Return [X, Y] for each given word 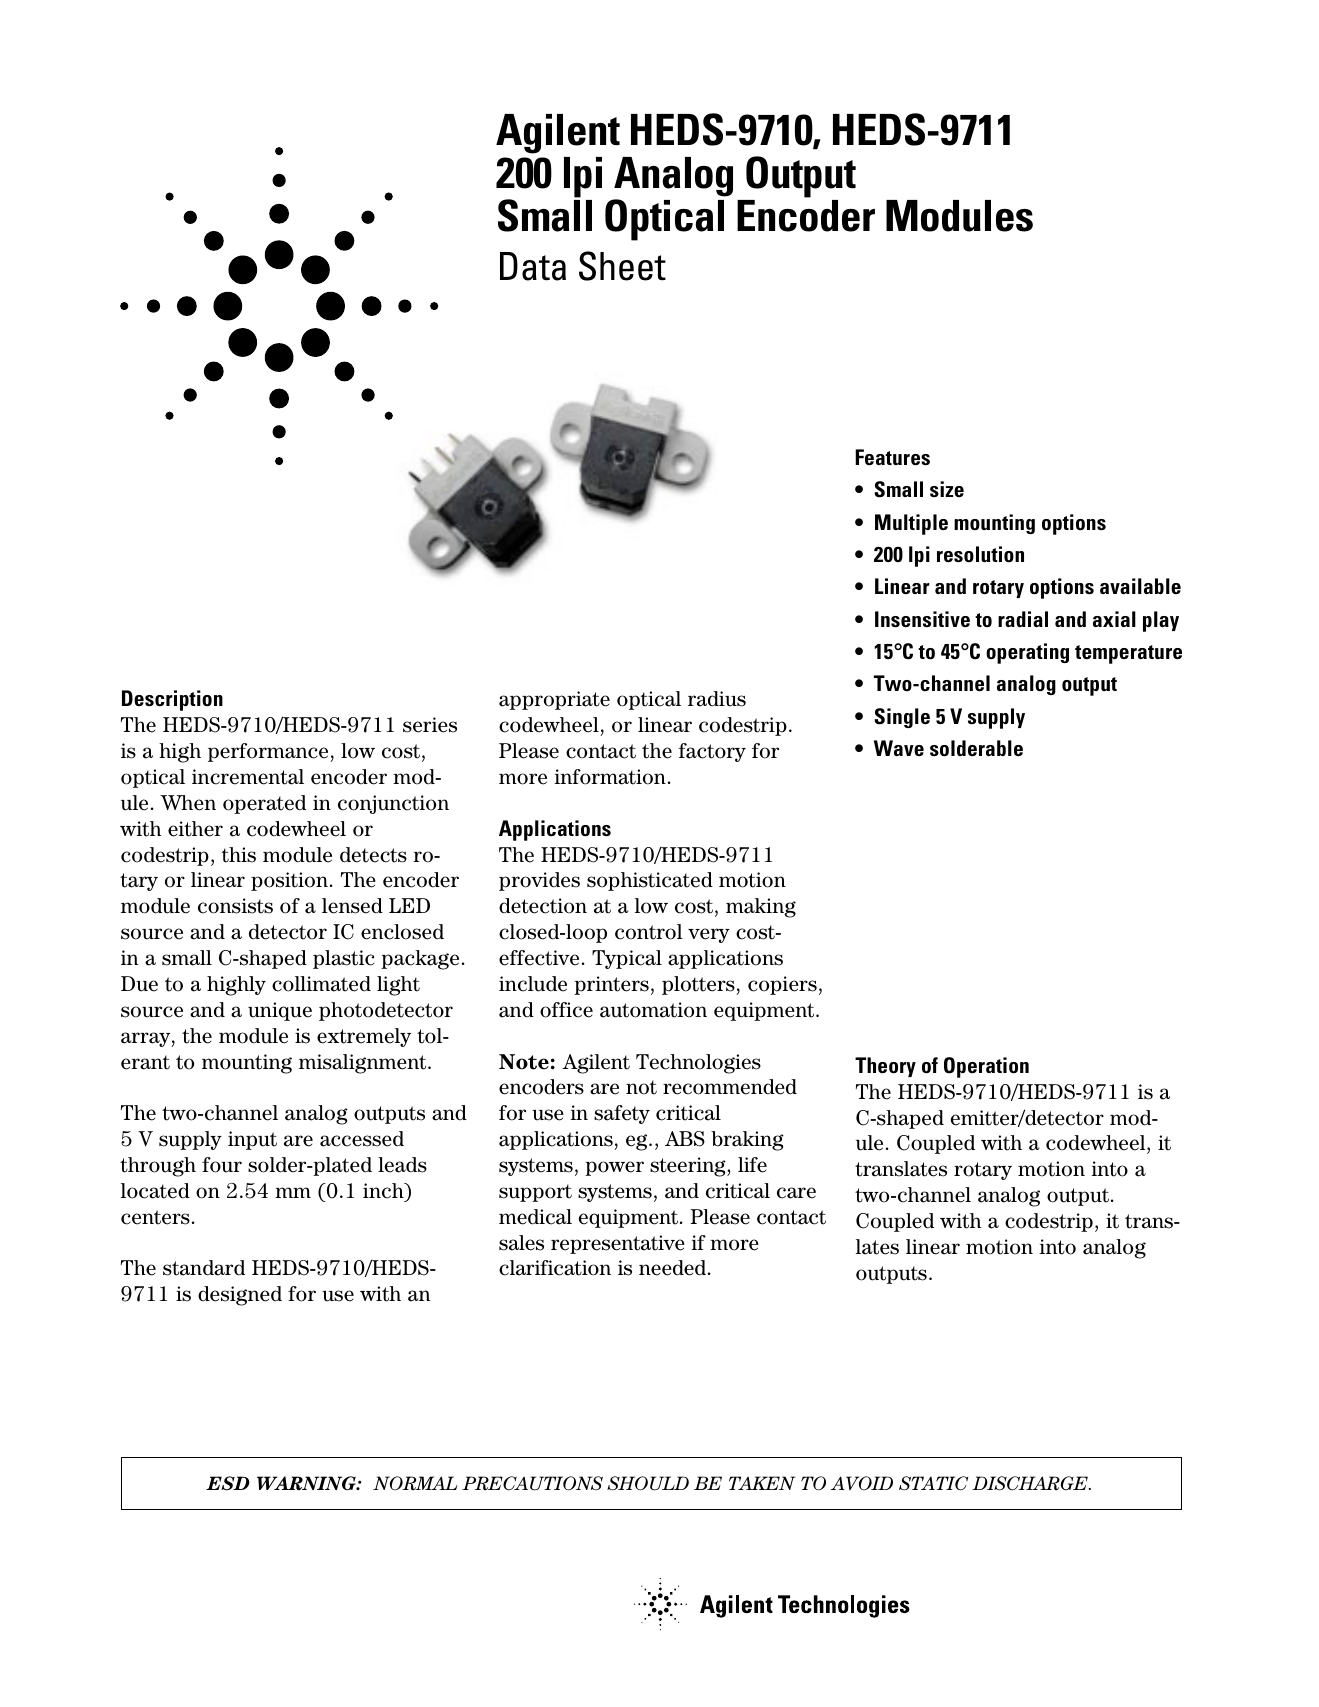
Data [533, 266]
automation [653, 1010]
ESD [228, 1483]
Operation [986, 1067]
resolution [980, 554]
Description [172, 700]
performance [268, 752]
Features [892, 457]
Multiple [911, 524]
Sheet [622, 266]
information [610, 777]
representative [618, 1244]
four [222, 1165]
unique [280, 1011]
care [796, 1193]
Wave [899, 748]
